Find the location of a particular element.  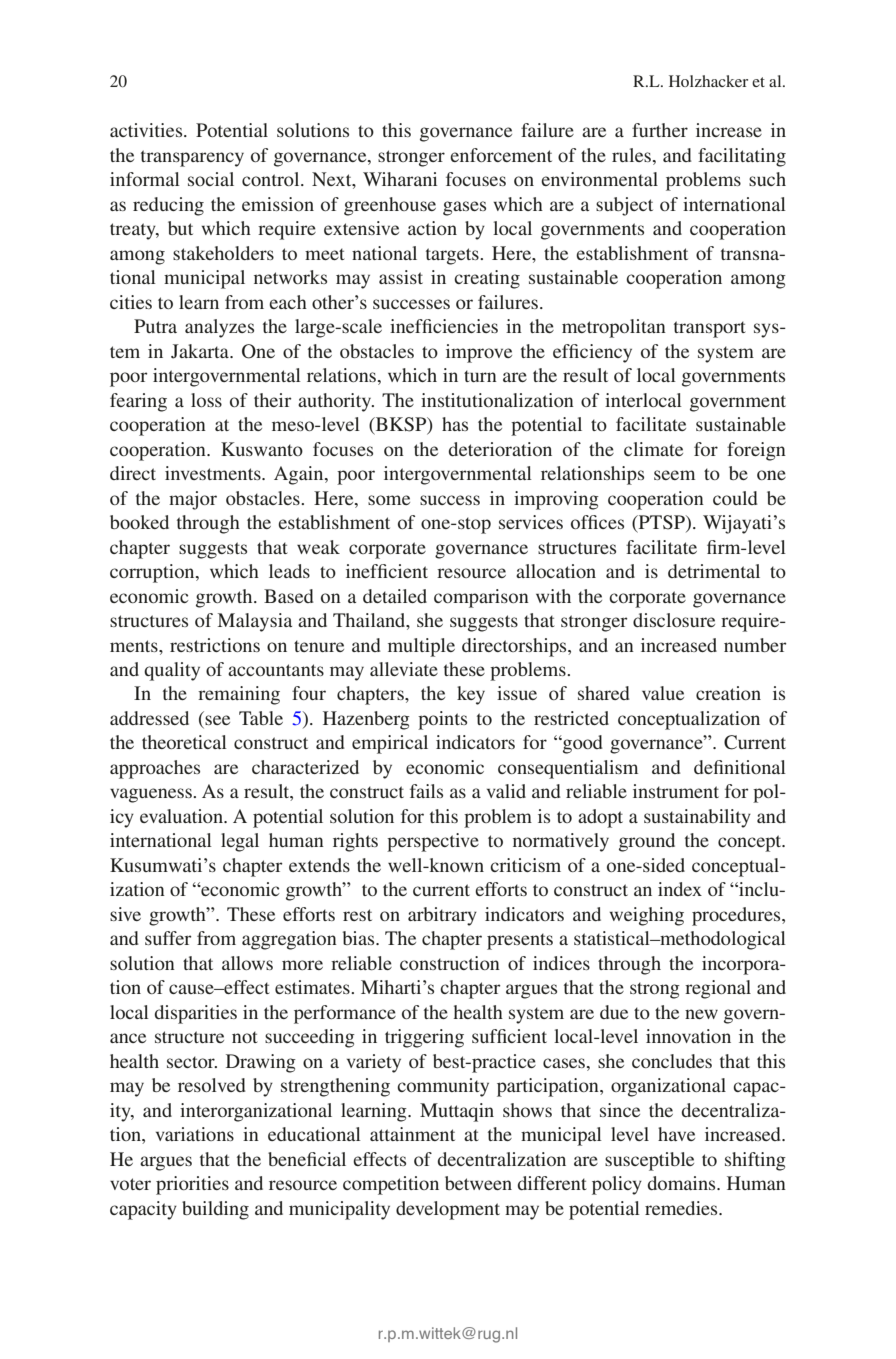

value is located at coordinates (663, 693).
